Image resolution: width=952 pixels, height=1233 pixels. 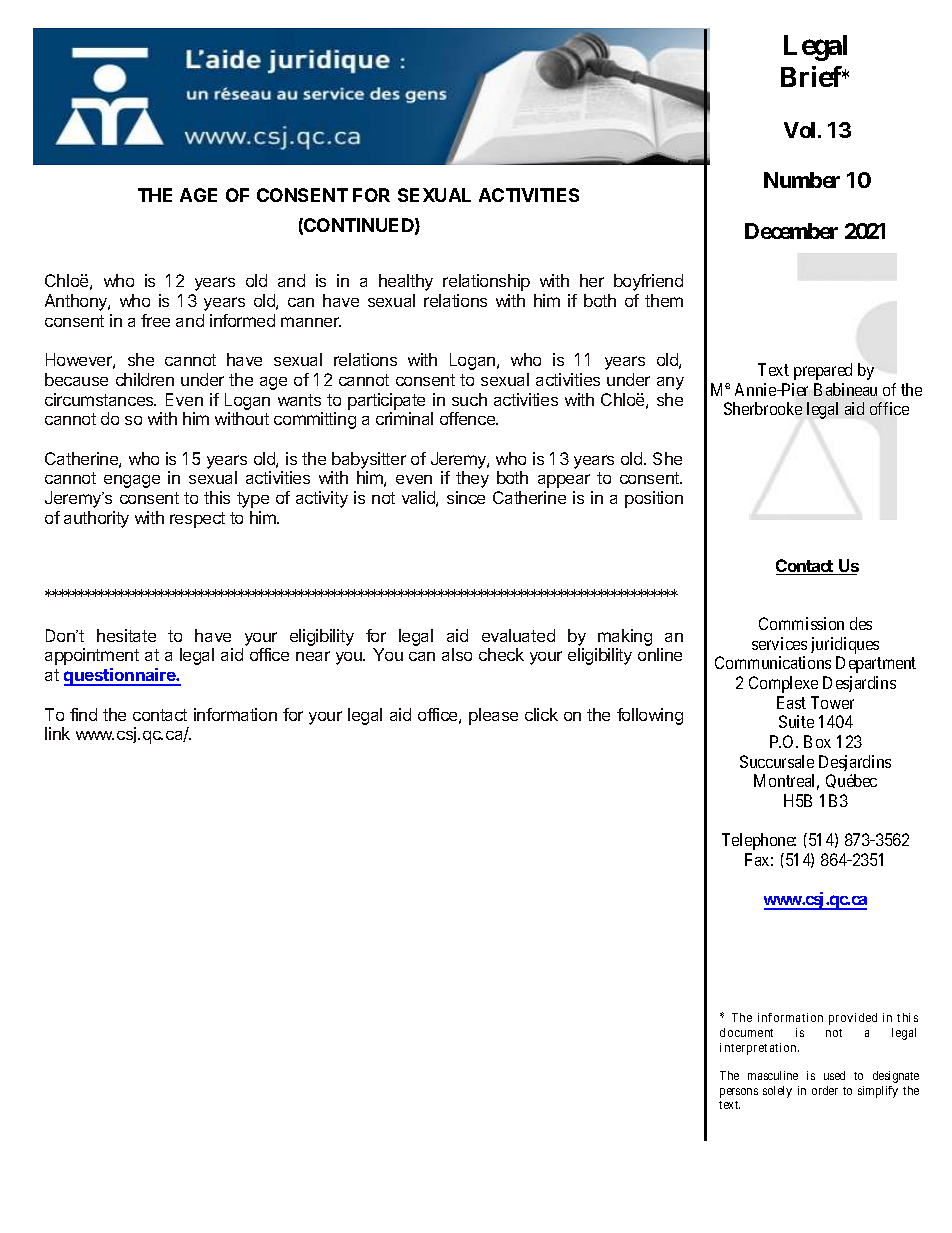 I want to click on Box, so click(x=817, y=741).
